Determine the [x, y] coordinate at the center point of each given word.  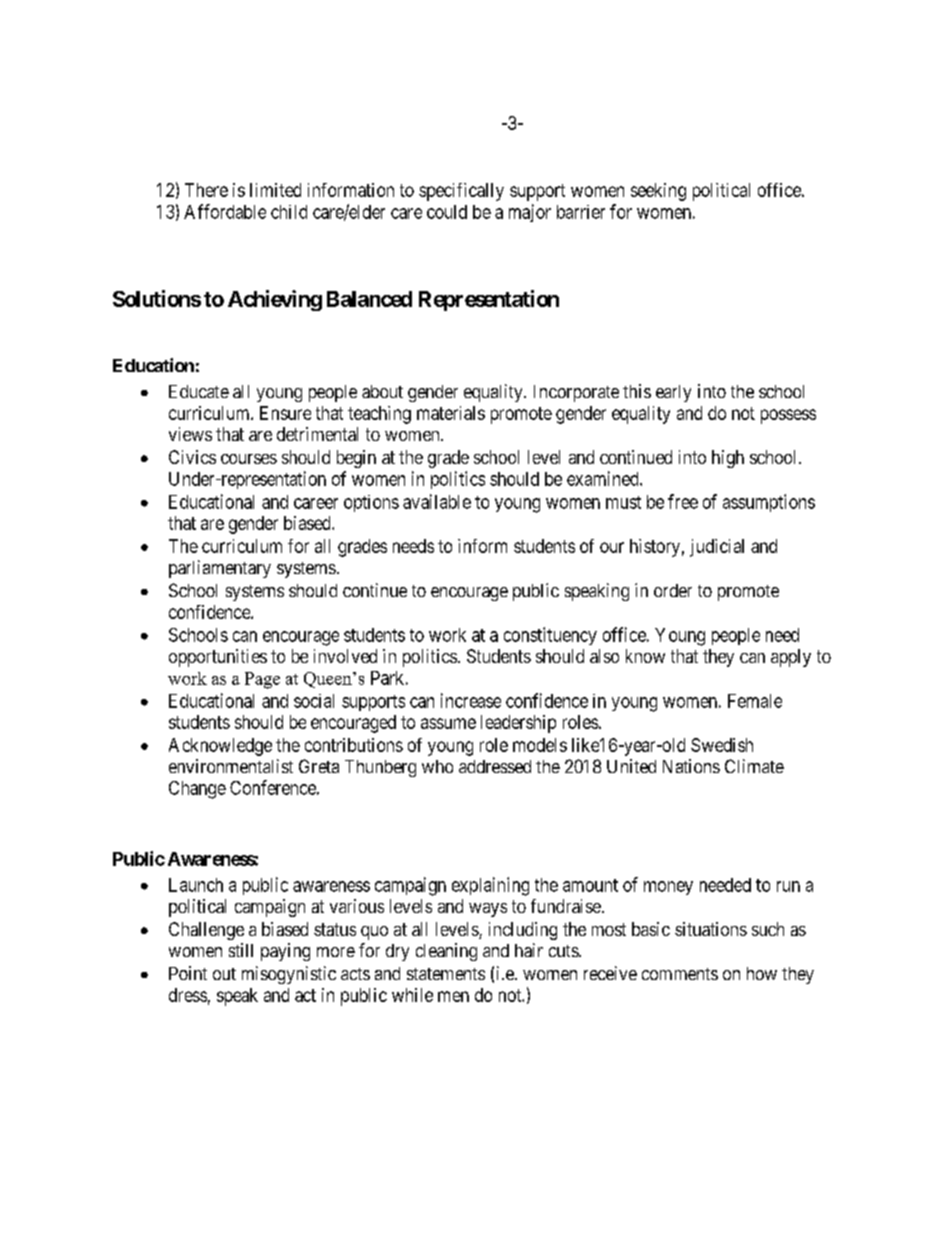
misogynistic [289, 975]
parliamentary [220, 569]
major [530, 213]
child [289, 212]
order [673, 590]
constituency [550, 636]
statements [446, 974]
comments [680, 974]
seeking [658, 192]
